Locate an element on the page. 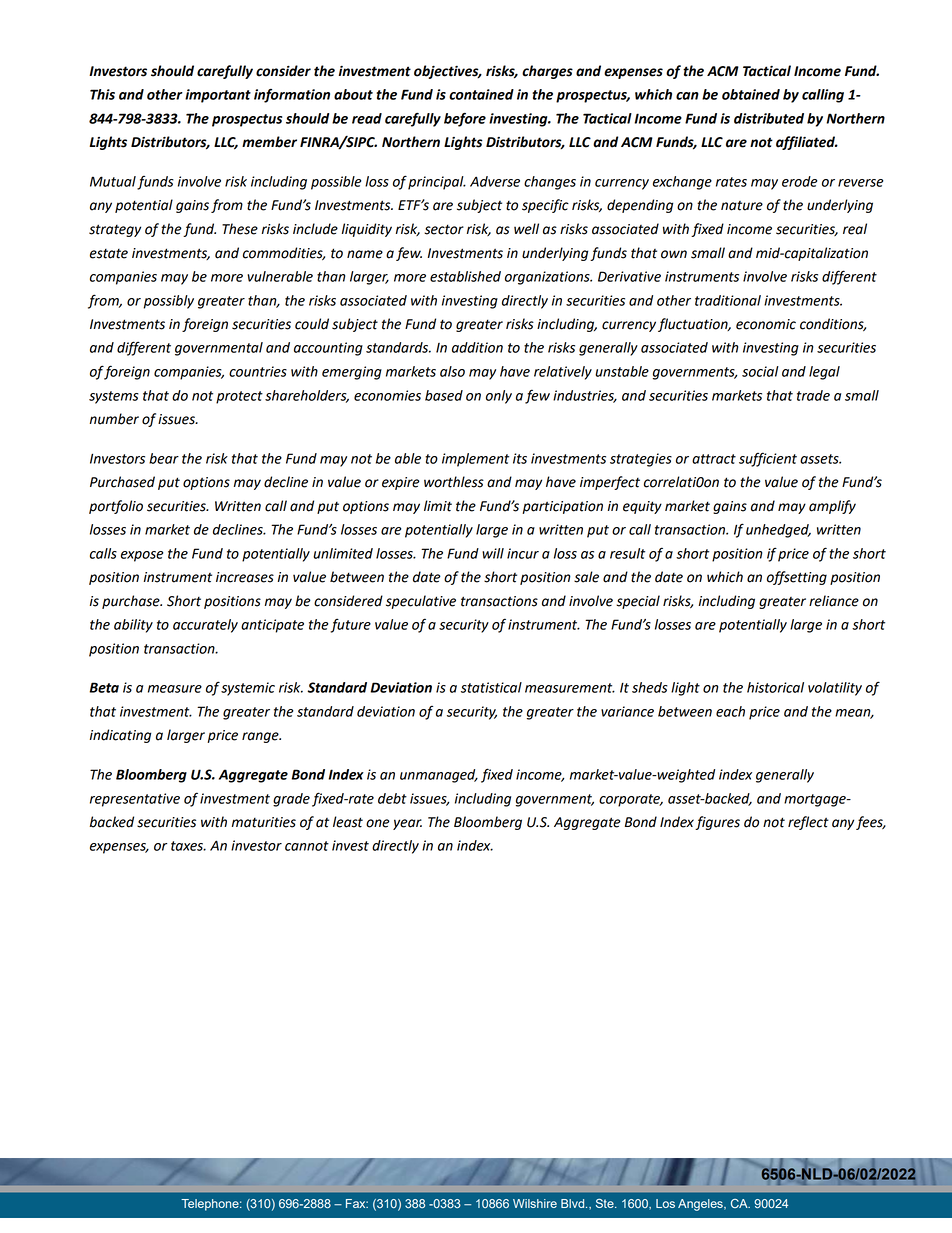 The width and height of the document is (952, 1233). Wilshire is located at coordinates (535, 1203).
